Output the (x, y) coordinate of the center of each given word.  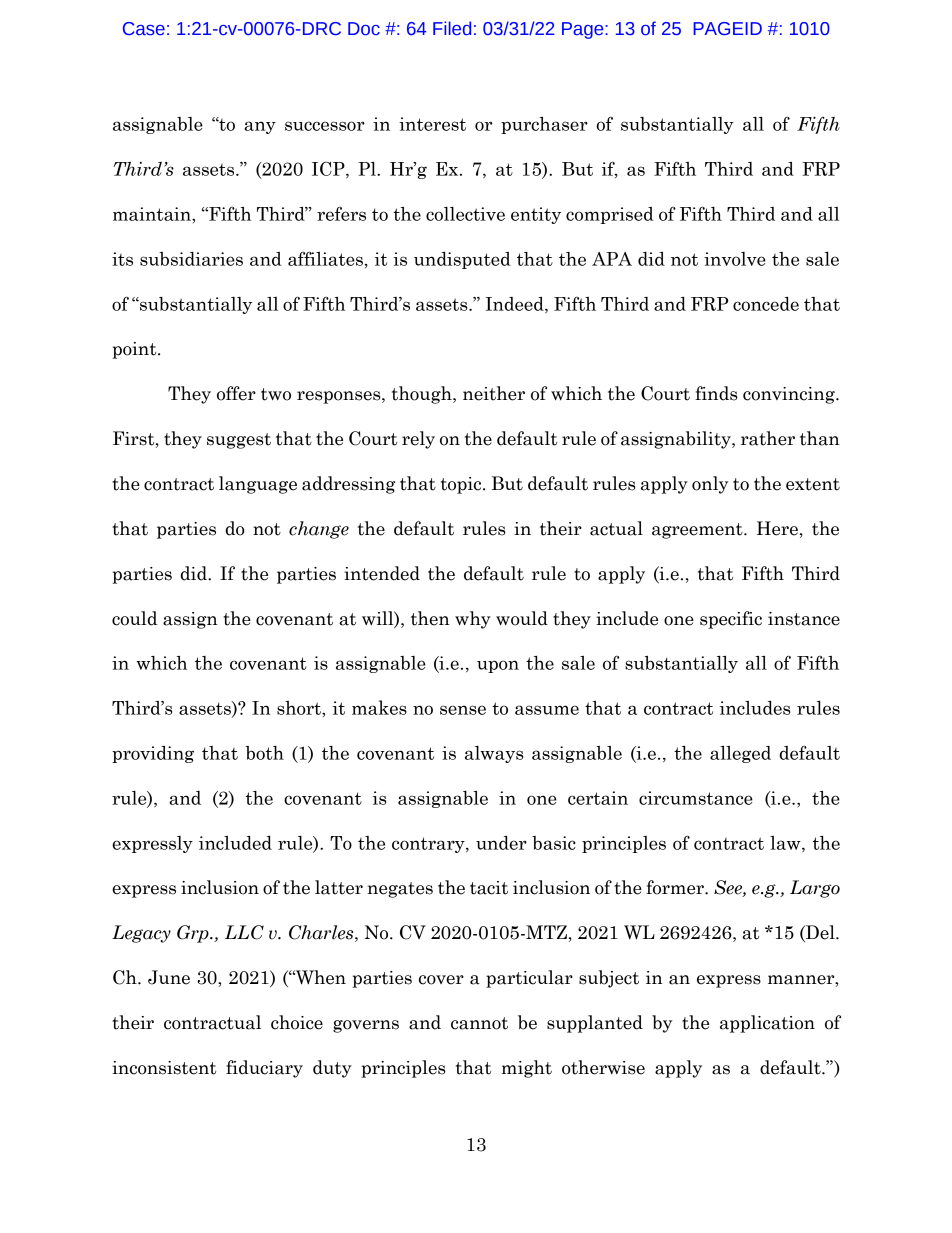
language (258, 485)
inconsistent (164, 1068)
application (767, 1024)
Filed (452, 28)
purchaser (544, 125)
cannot (479, 1023)
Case (144, 29)
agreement (698, 531)
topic (462, 485)
